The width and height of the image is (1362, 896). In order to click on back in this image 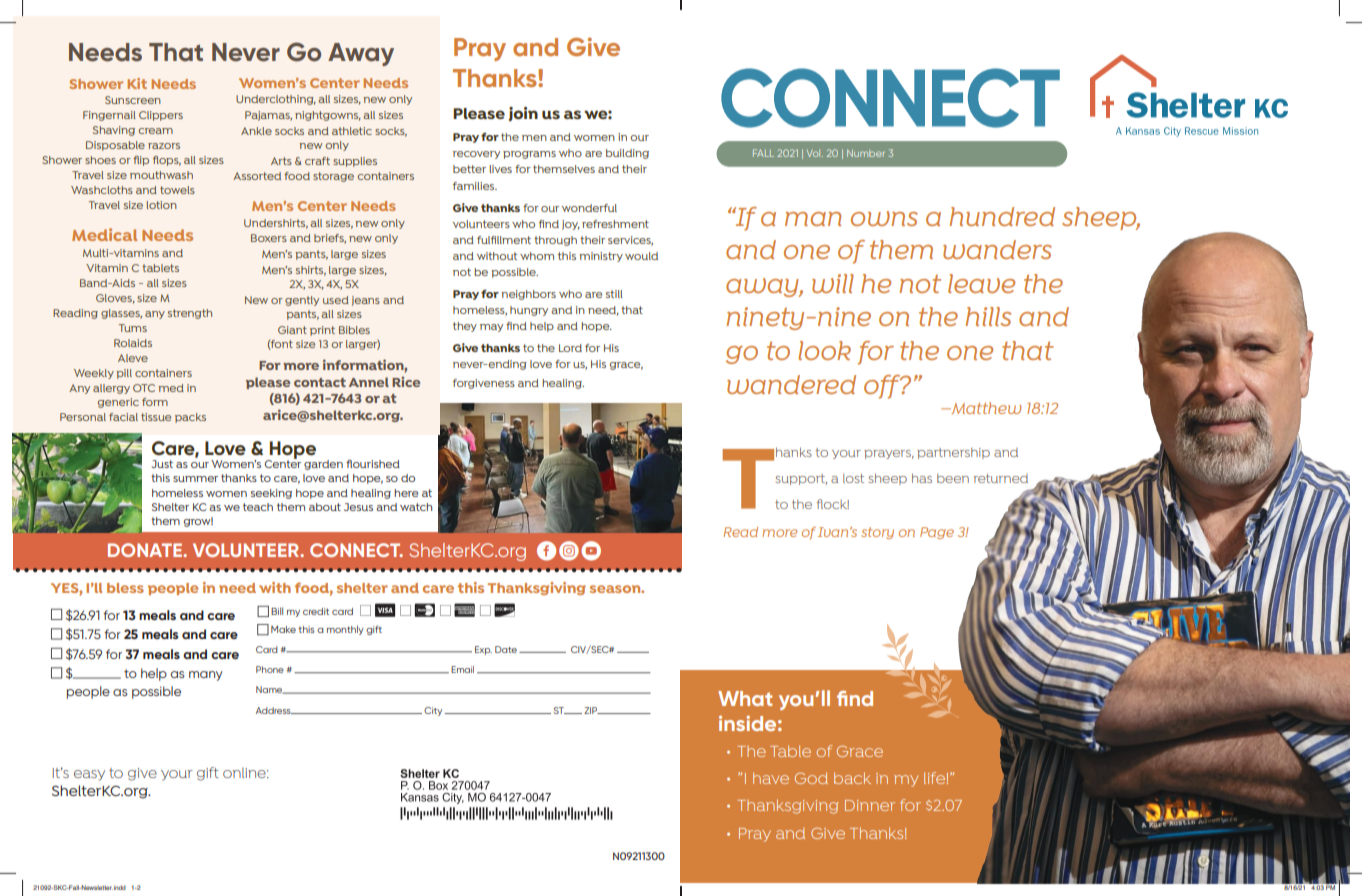, I will do `click(852, 778)`.
